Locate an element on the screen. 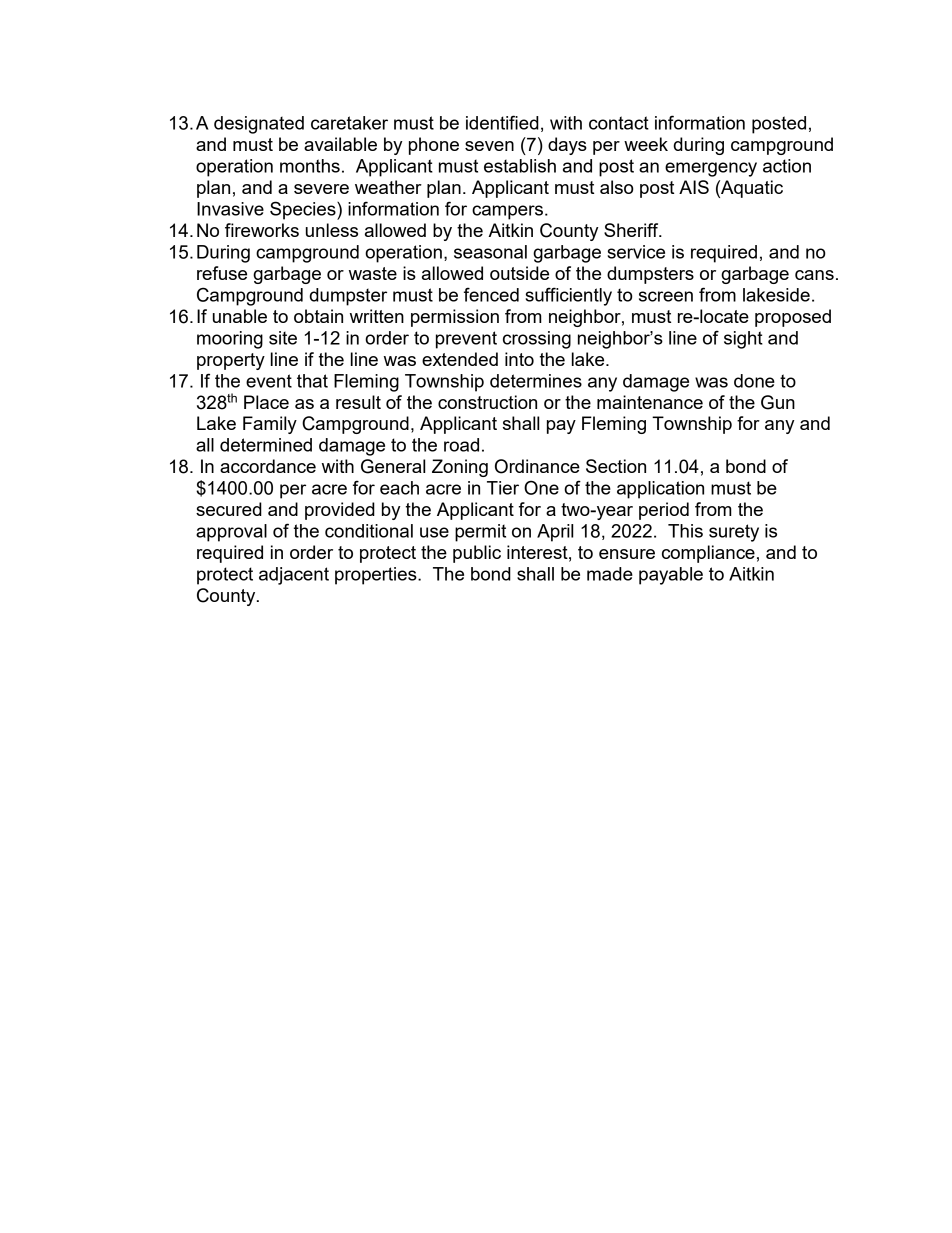 The width and height of the screenshot is (952, 1233). sight is located at coordinates (743, 340).
